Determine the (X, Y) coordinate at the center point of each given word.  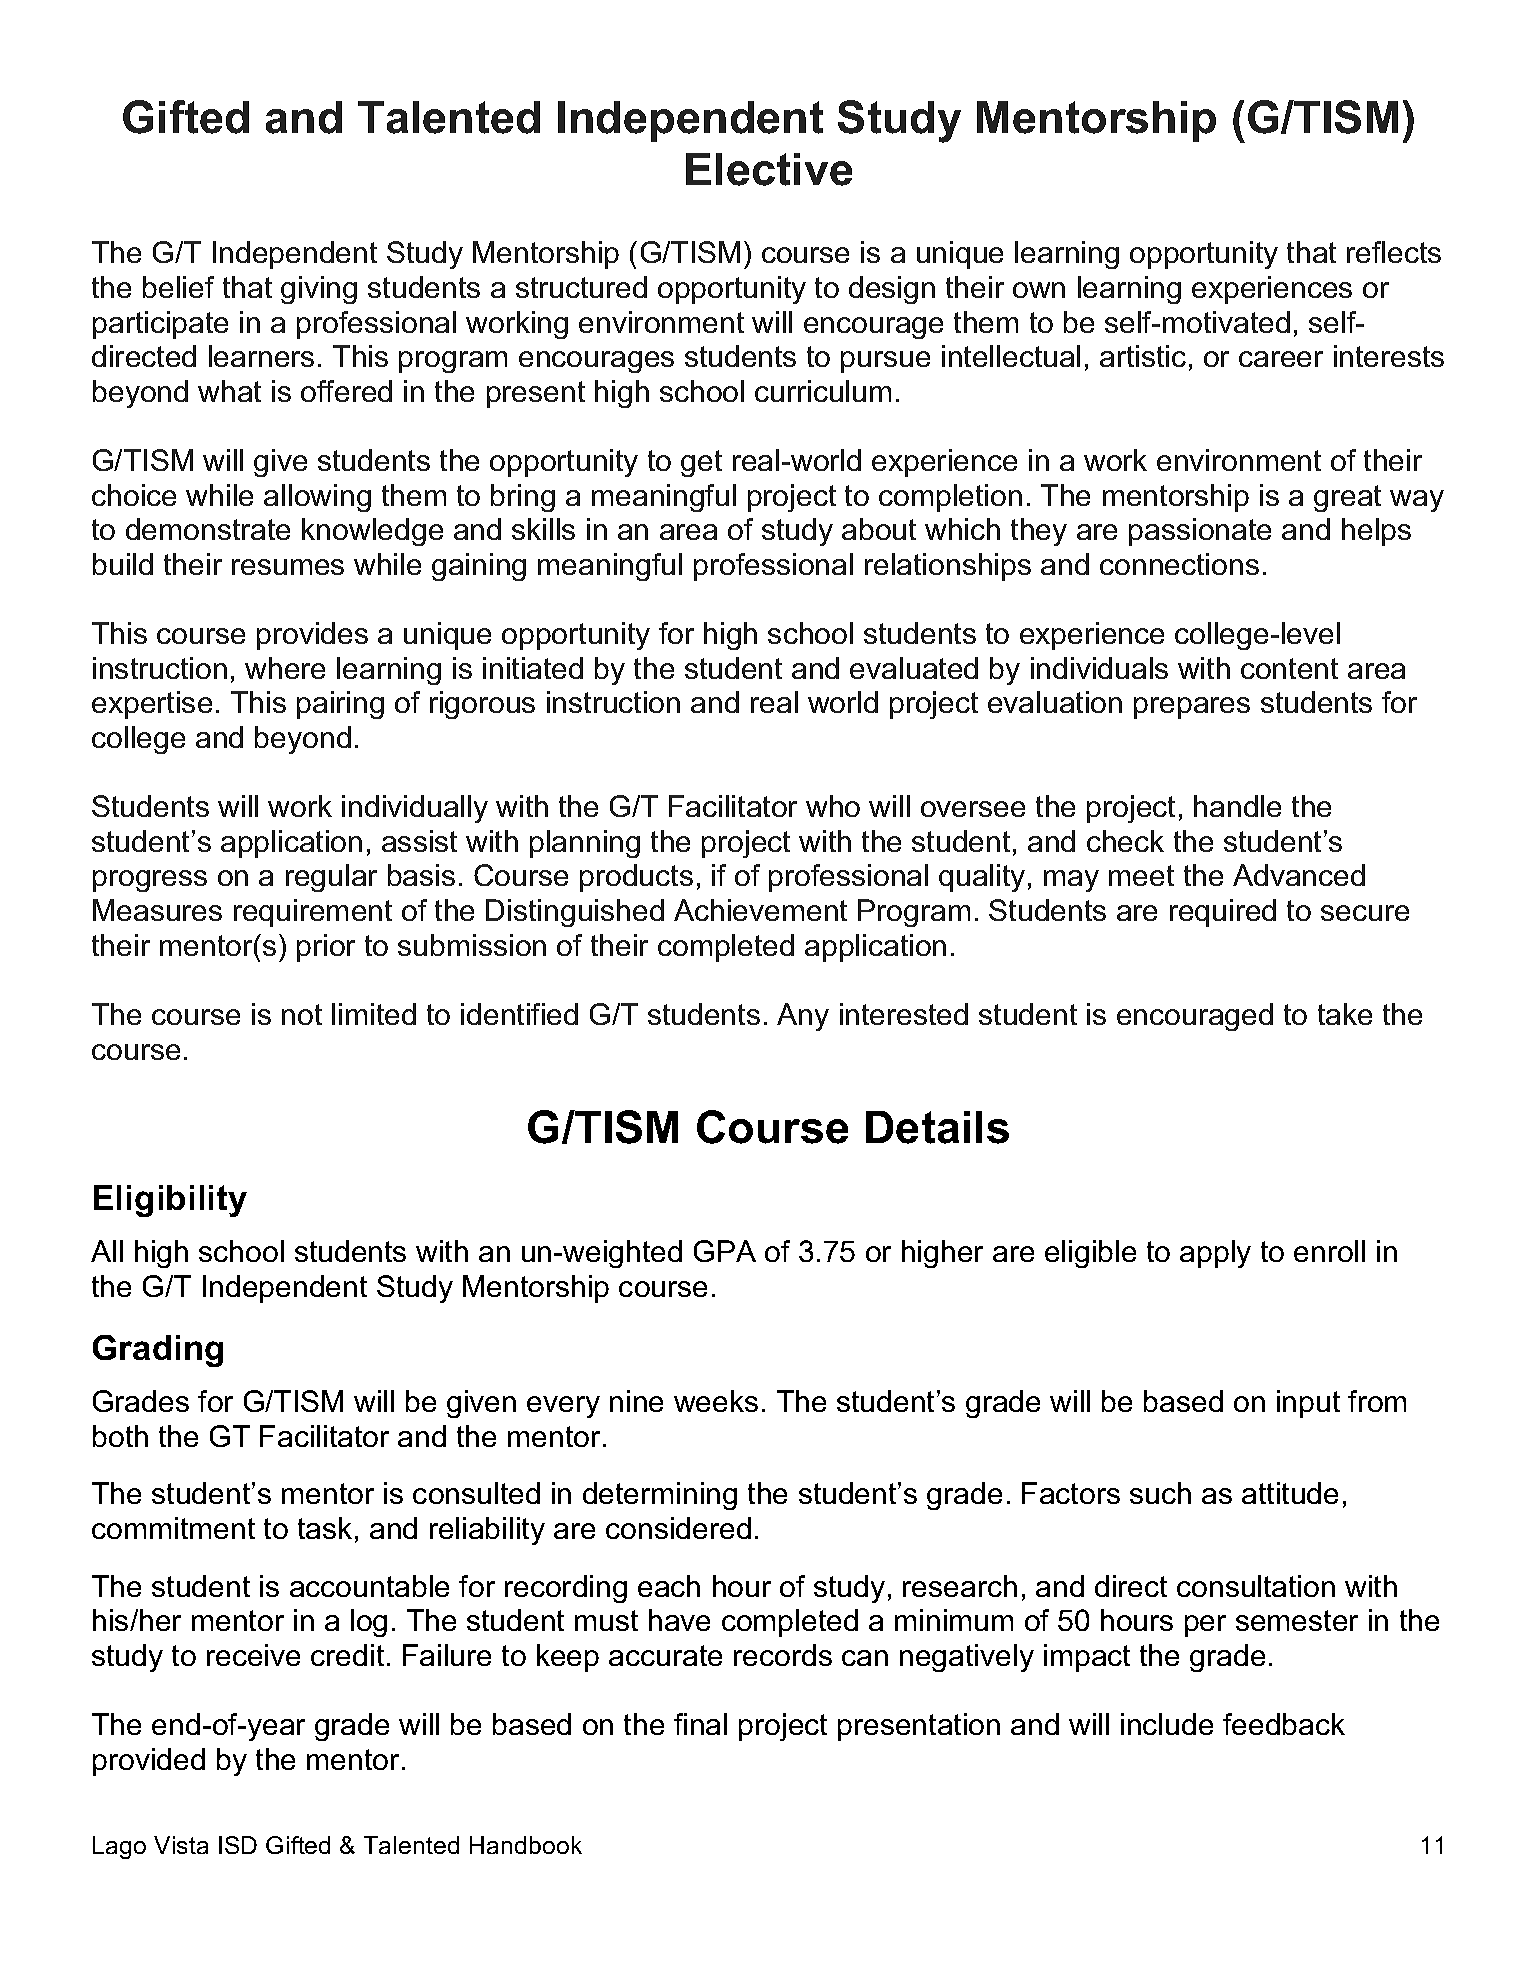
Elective (769, 169)
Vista (181, 1845)
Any (803, 1017)
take (1345, 1014)
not (302, 1014)
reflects (1394, 252)
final (700, 1724)
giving (319, 290)
